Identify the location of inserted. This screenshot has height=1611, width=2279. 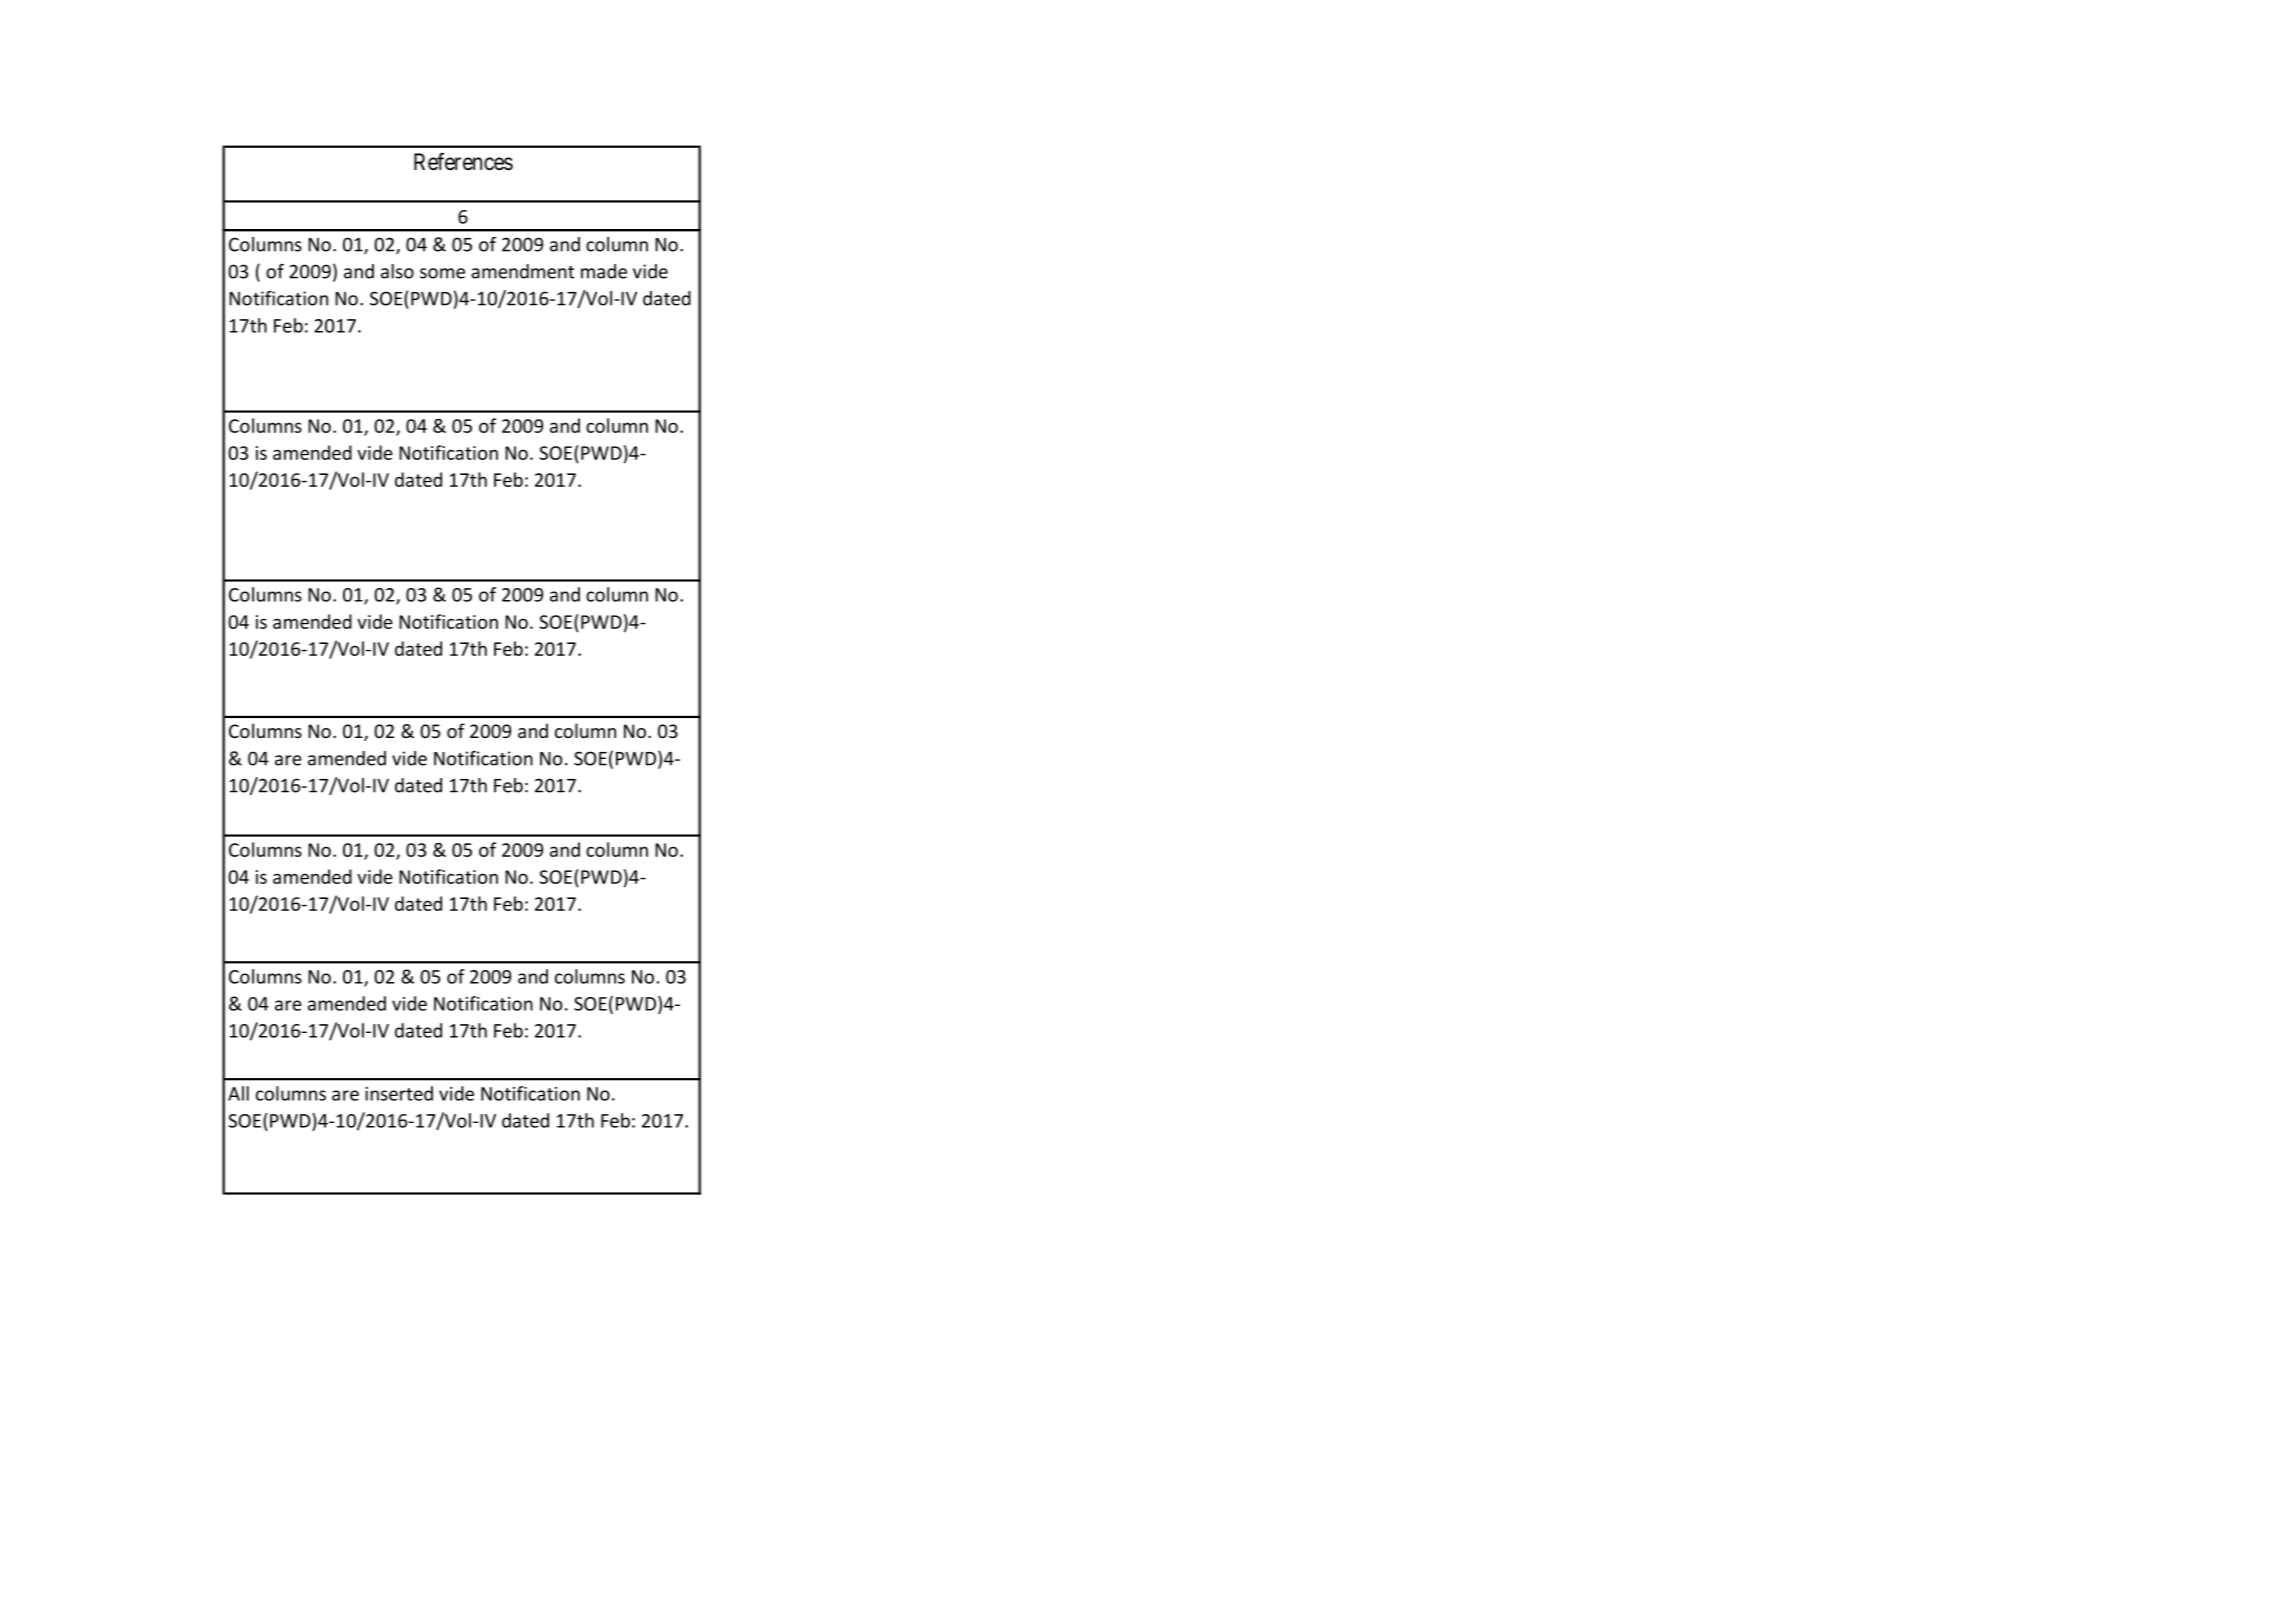
(399, 1093).
